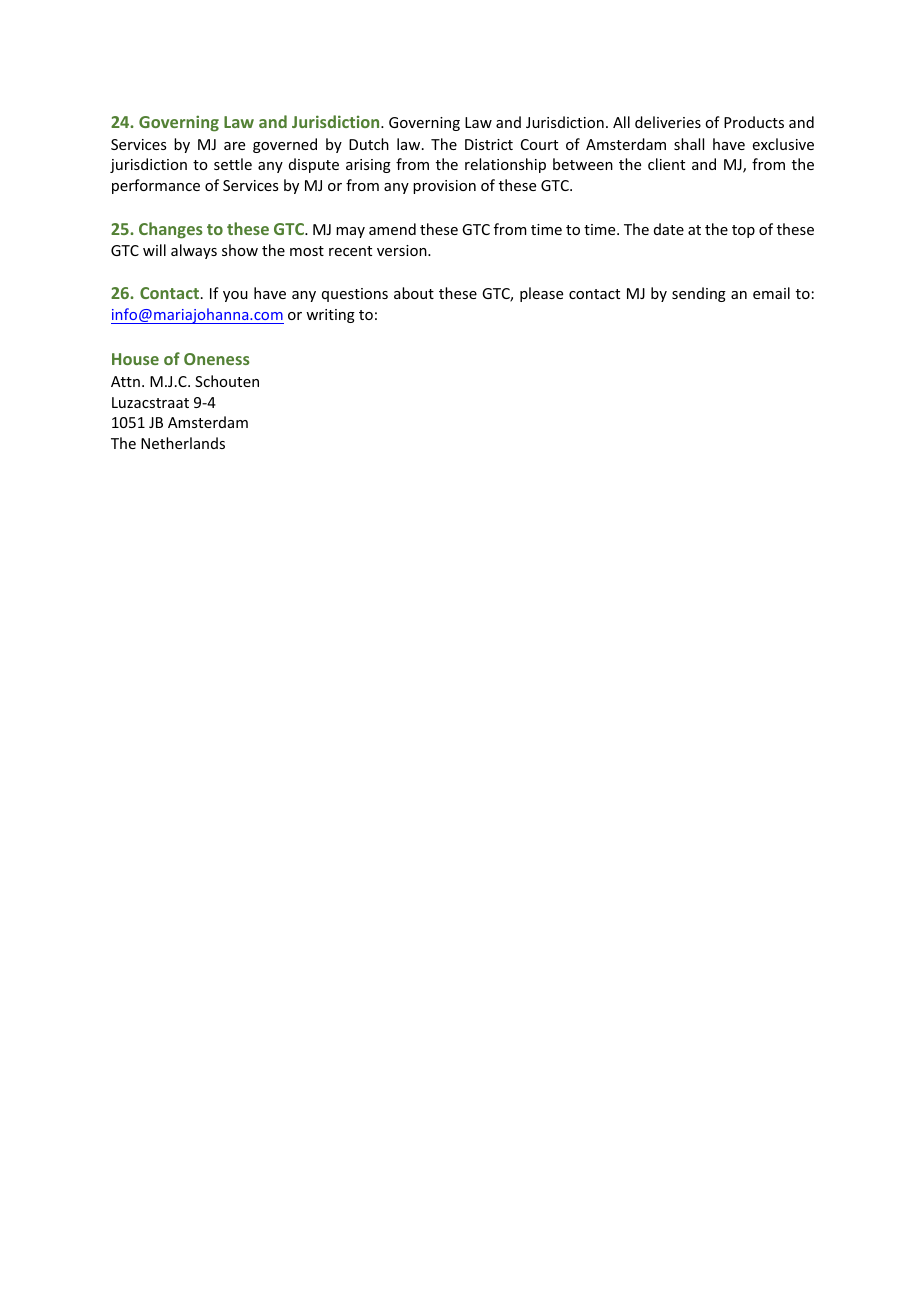 The width and height of the screenshot is (924, 1308). What do you see at coordinates (217, 359) in the screenshot?
I see `Oneness` at bounding box center [217, 359].
